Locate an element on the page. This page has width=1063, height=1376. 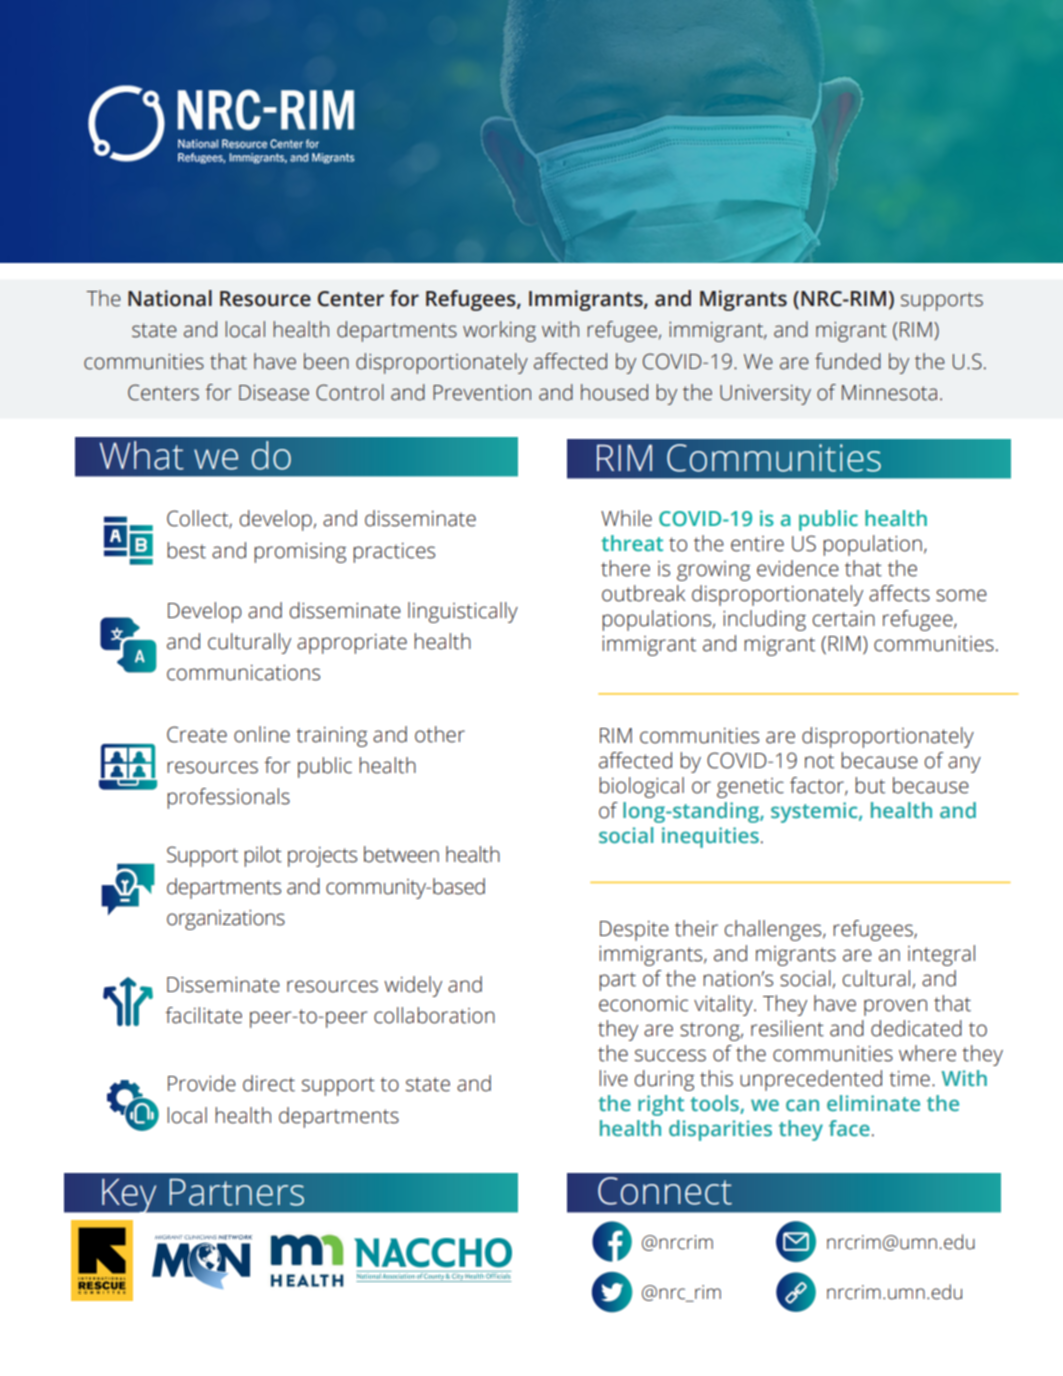
organizations is located at coordinates (226, 920).
